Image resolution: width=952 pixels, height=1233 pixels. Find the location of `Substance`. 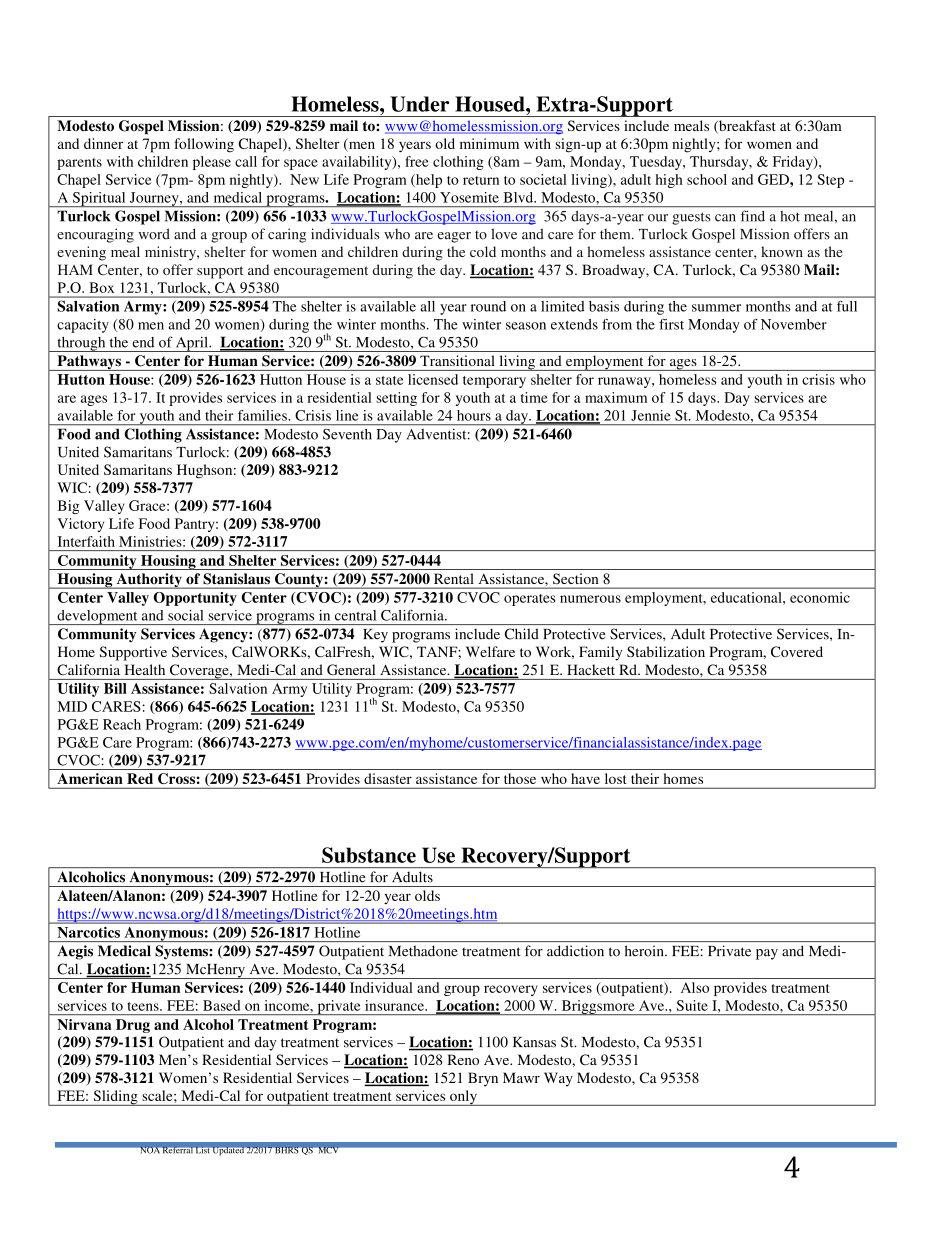

Substance is located at coordinates (369, 855).
